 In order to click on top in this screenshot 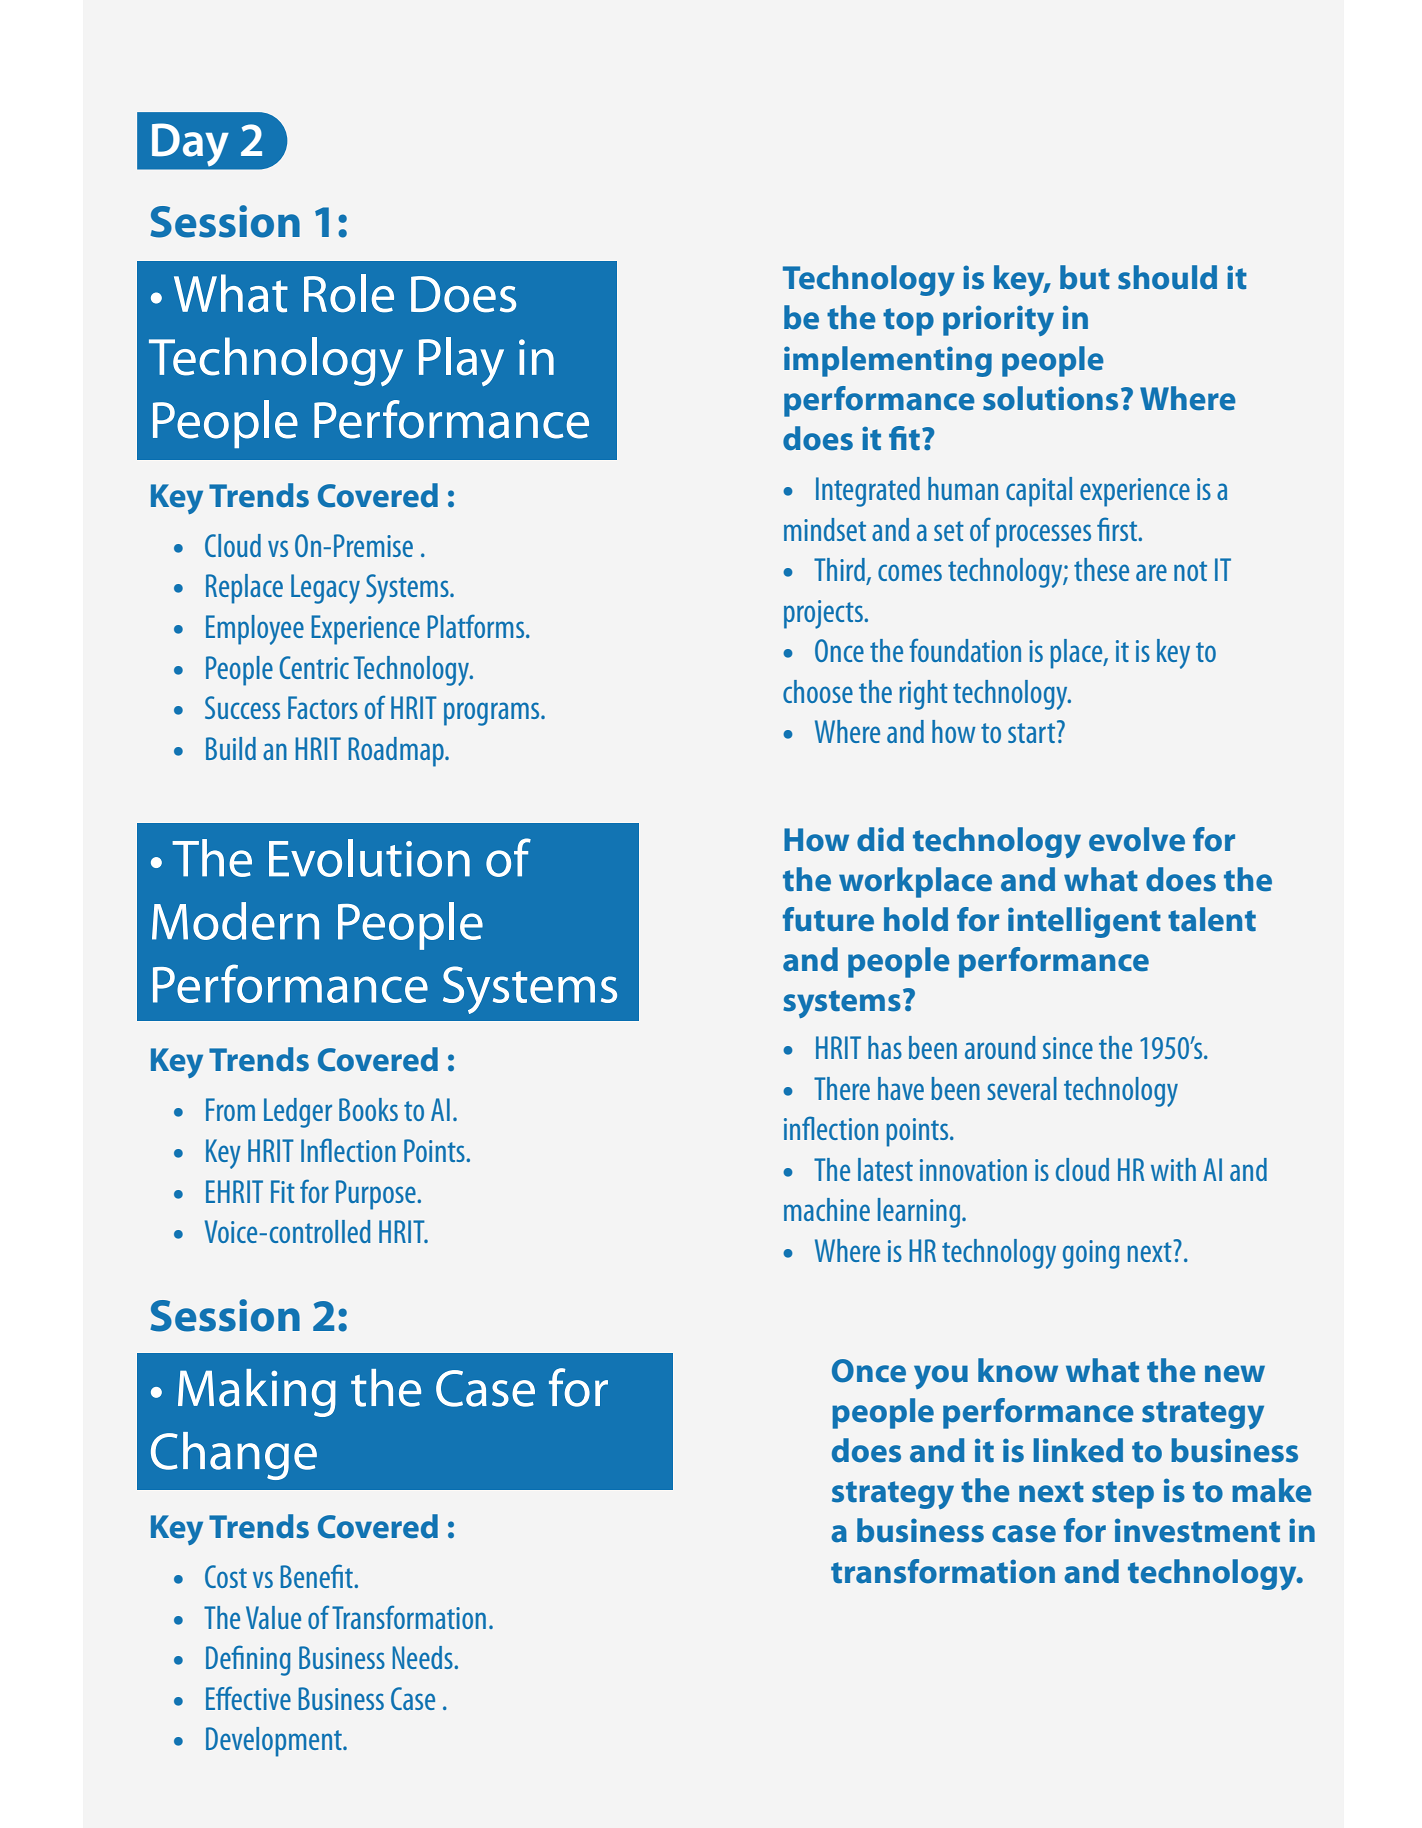, I will do `click(908, 322)`.
